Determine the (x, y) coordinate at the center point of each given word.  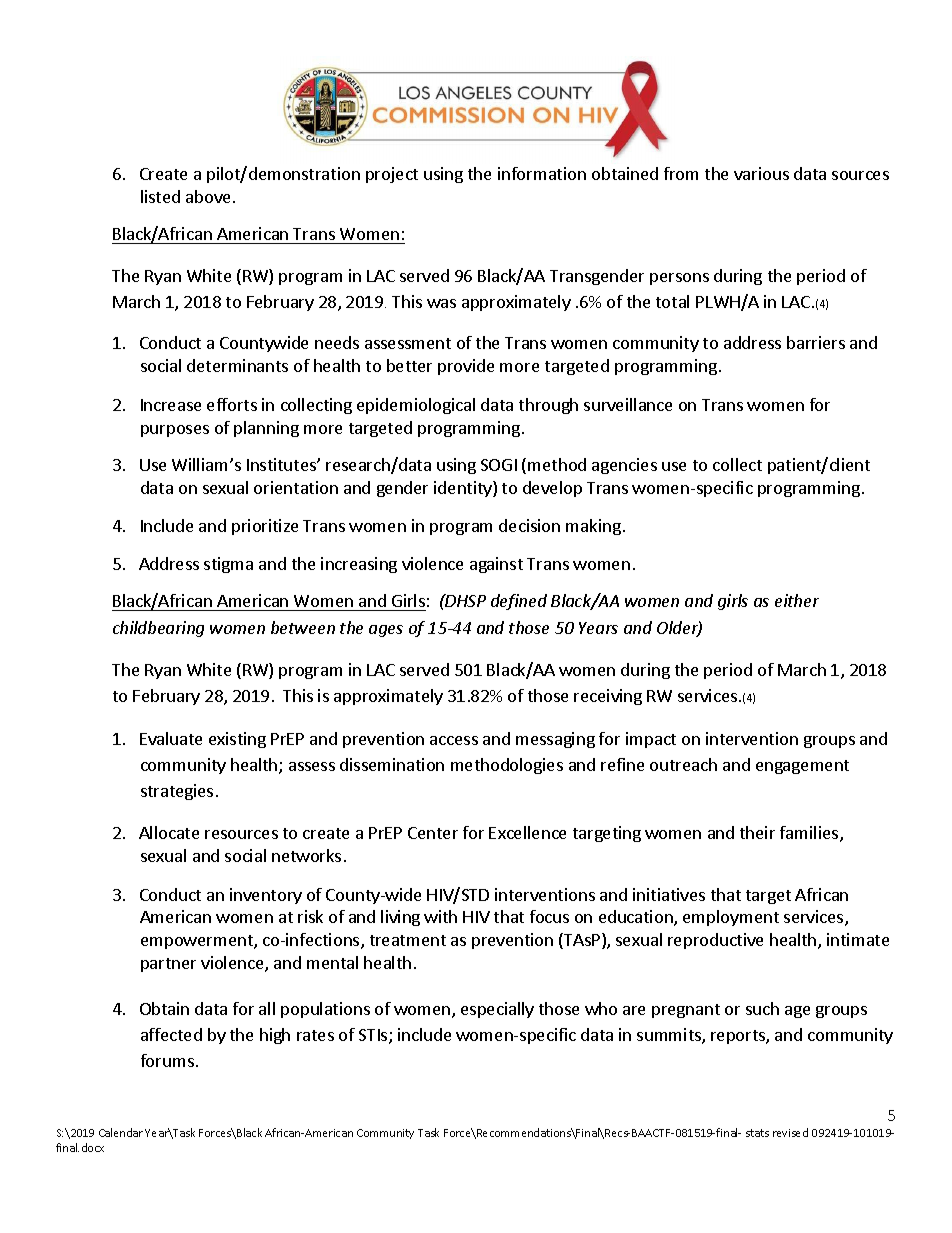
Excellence (527, 832)
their (757, 832)
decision (529, 525)
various (761, 173)
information (542, 173)
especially (497, 1010)
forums (167, 1060)
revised (790, 1132)
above (210, 196)
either (797, 600)
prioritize (265, 527)
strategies (177, 792)
